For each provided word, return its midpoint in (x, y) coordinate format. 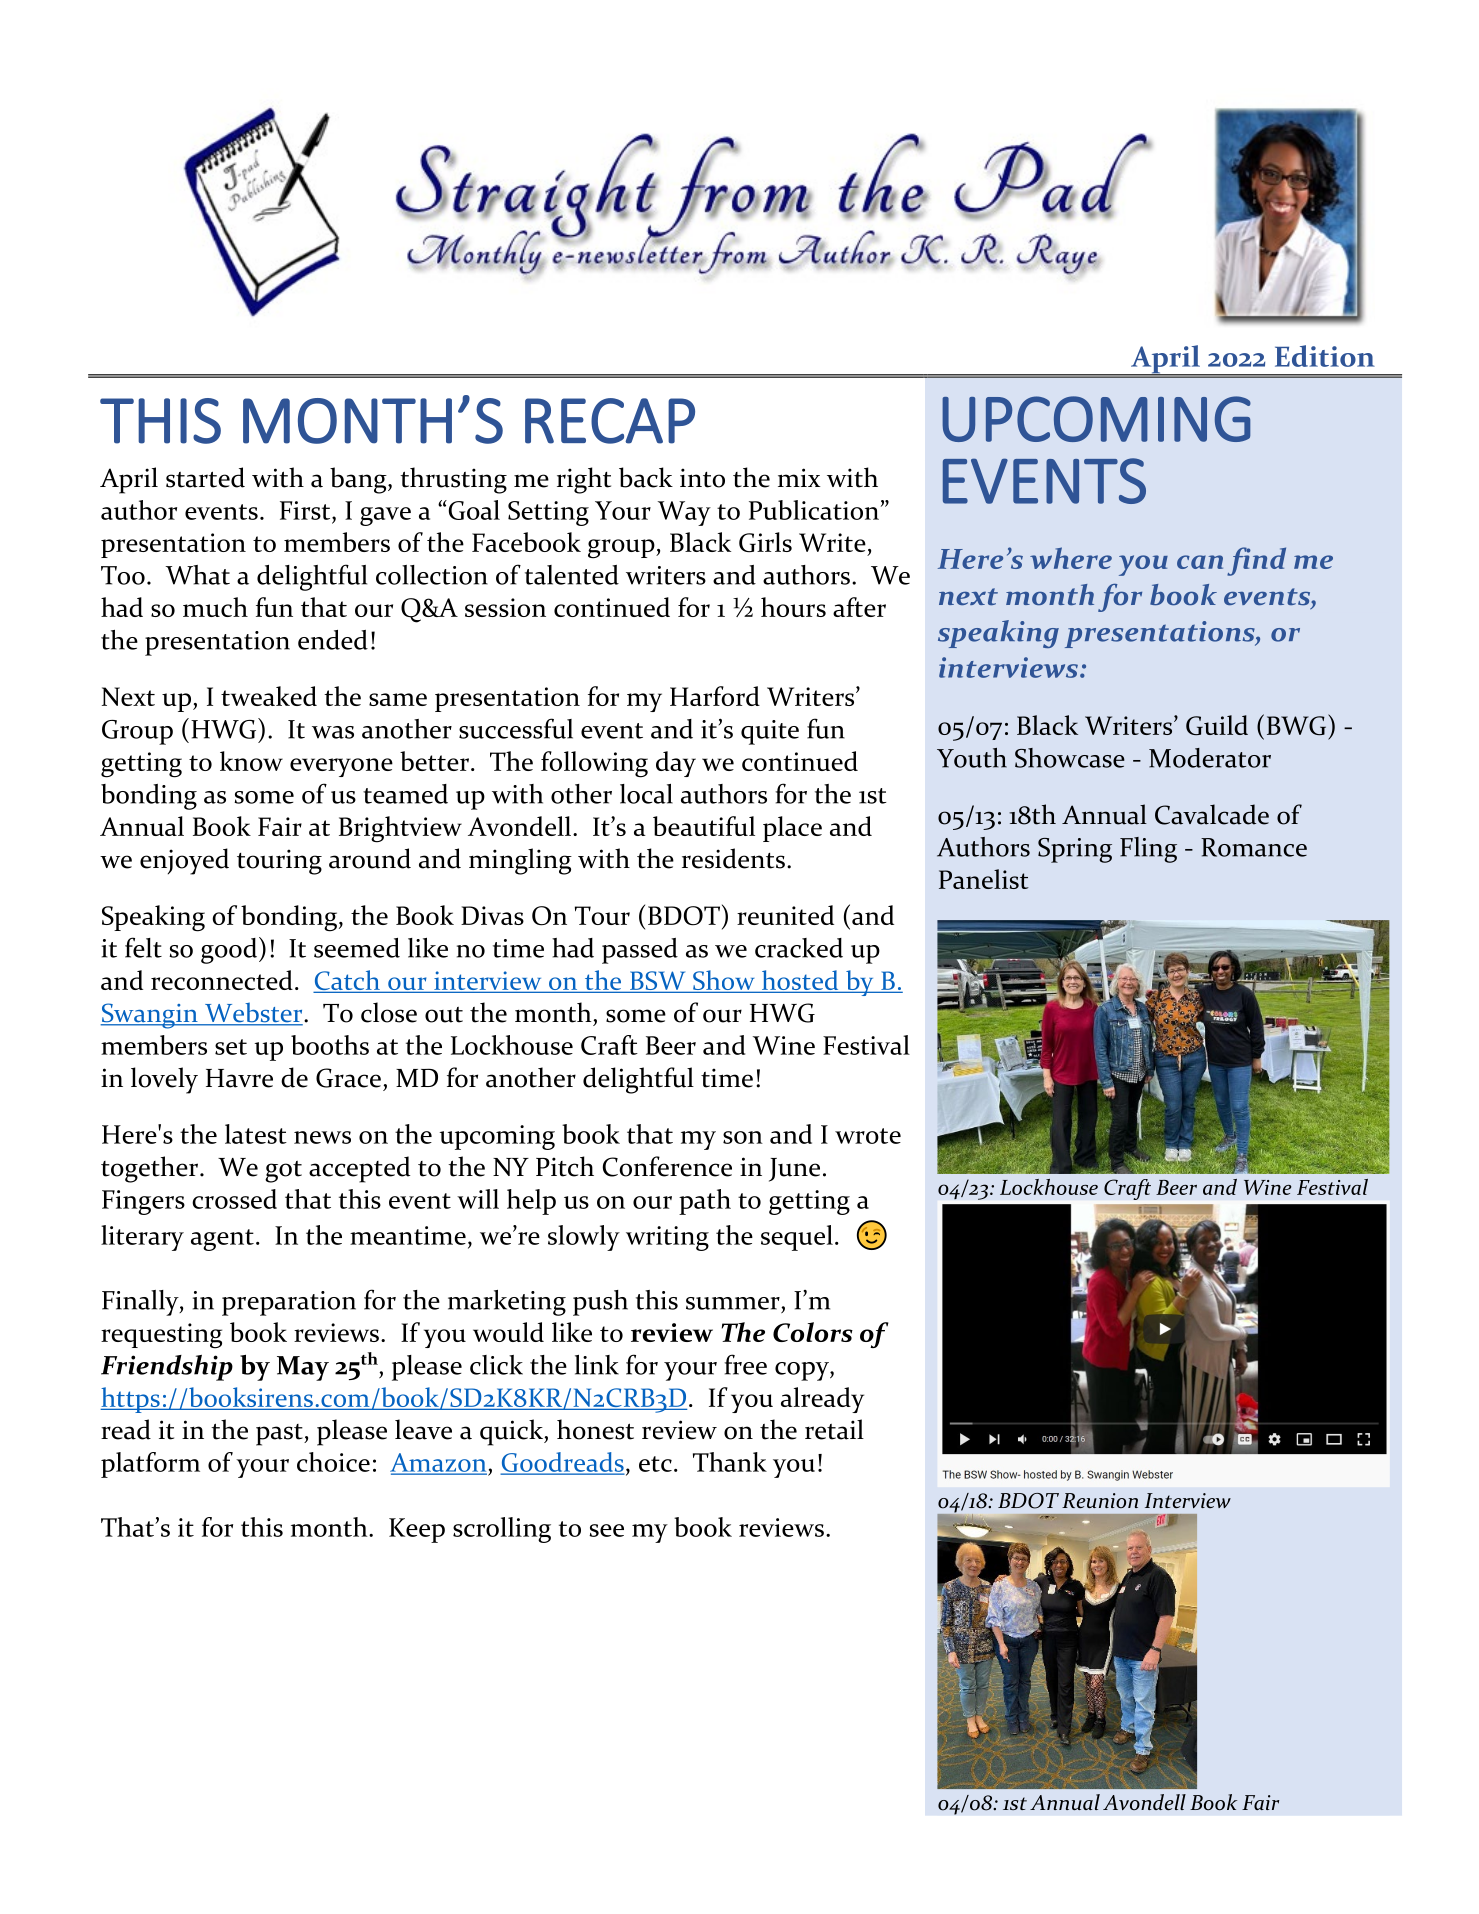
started (205, 477)
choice (333, 1462)
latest (256, 1134)
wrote (868, 1136)
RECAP (610, 421)
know (251, 761)
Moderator (1210, 758)
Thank (730, 1462)
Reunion (1100, 1500)
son (743, 1137)
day (676, 764)
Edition (1325, 356)
